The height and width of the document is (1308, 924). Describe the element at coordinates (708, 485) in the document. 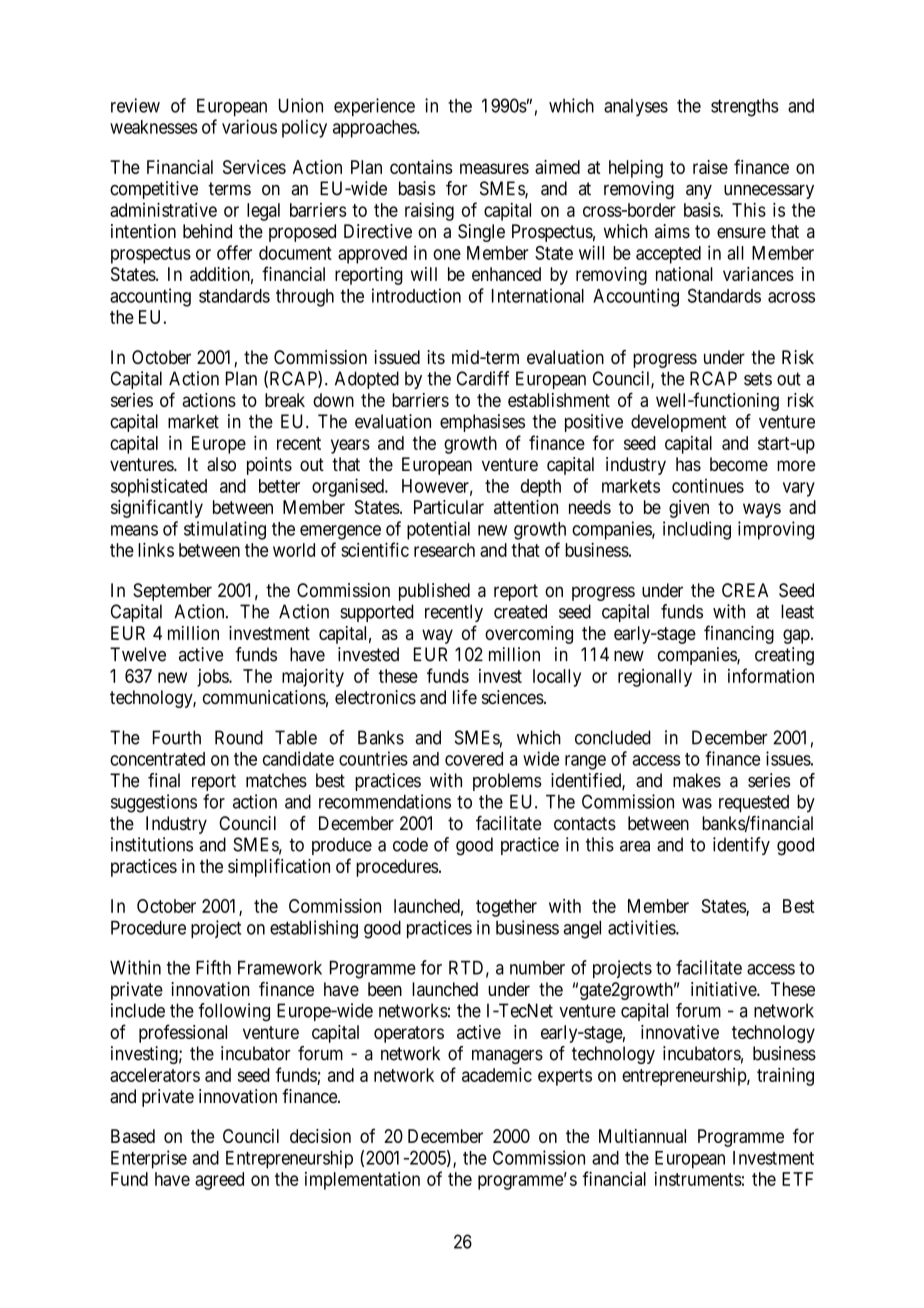

I see `continues` at that location.
